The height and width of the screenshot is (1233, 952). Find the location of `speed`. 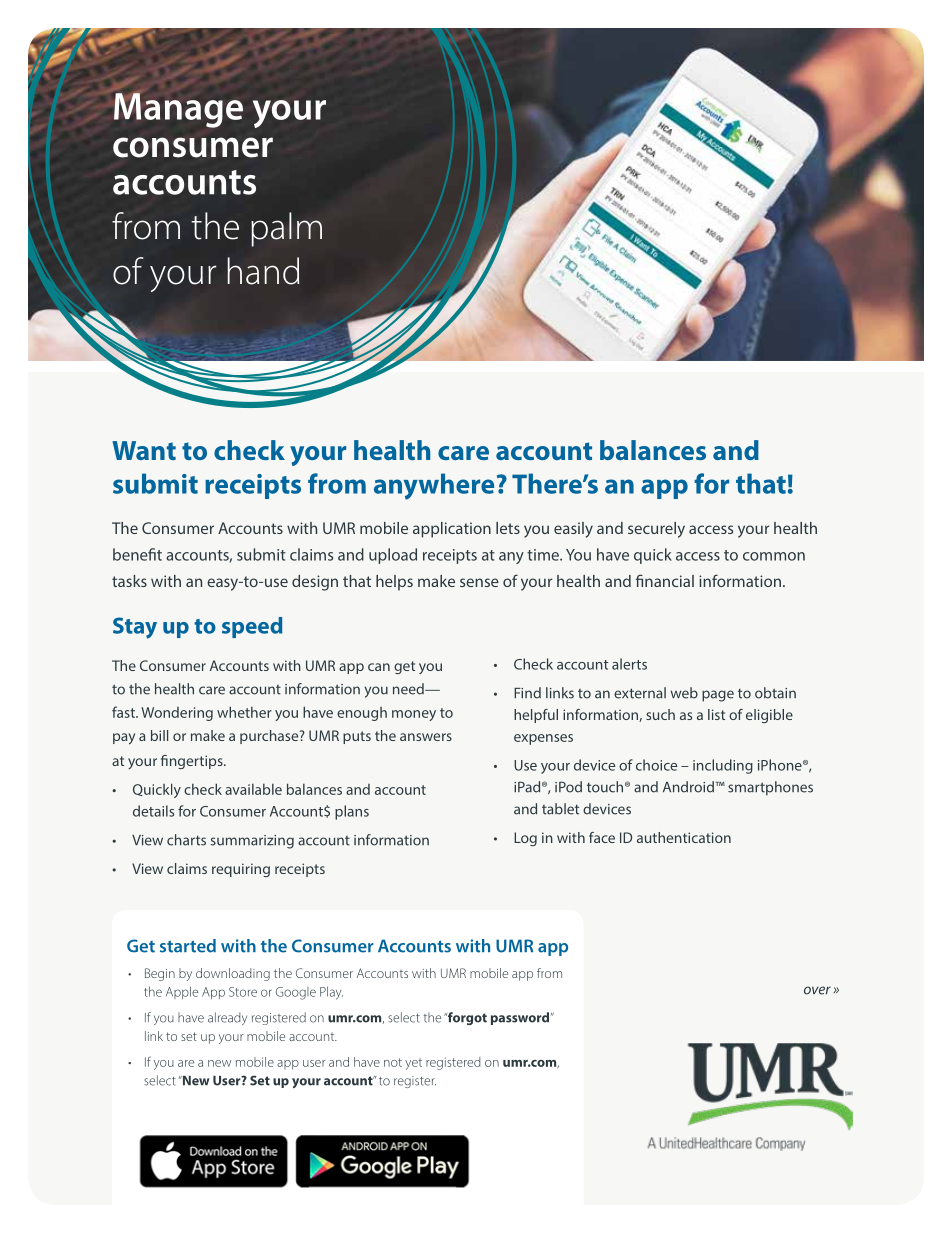

speed is located at coordinates (252, 627).
